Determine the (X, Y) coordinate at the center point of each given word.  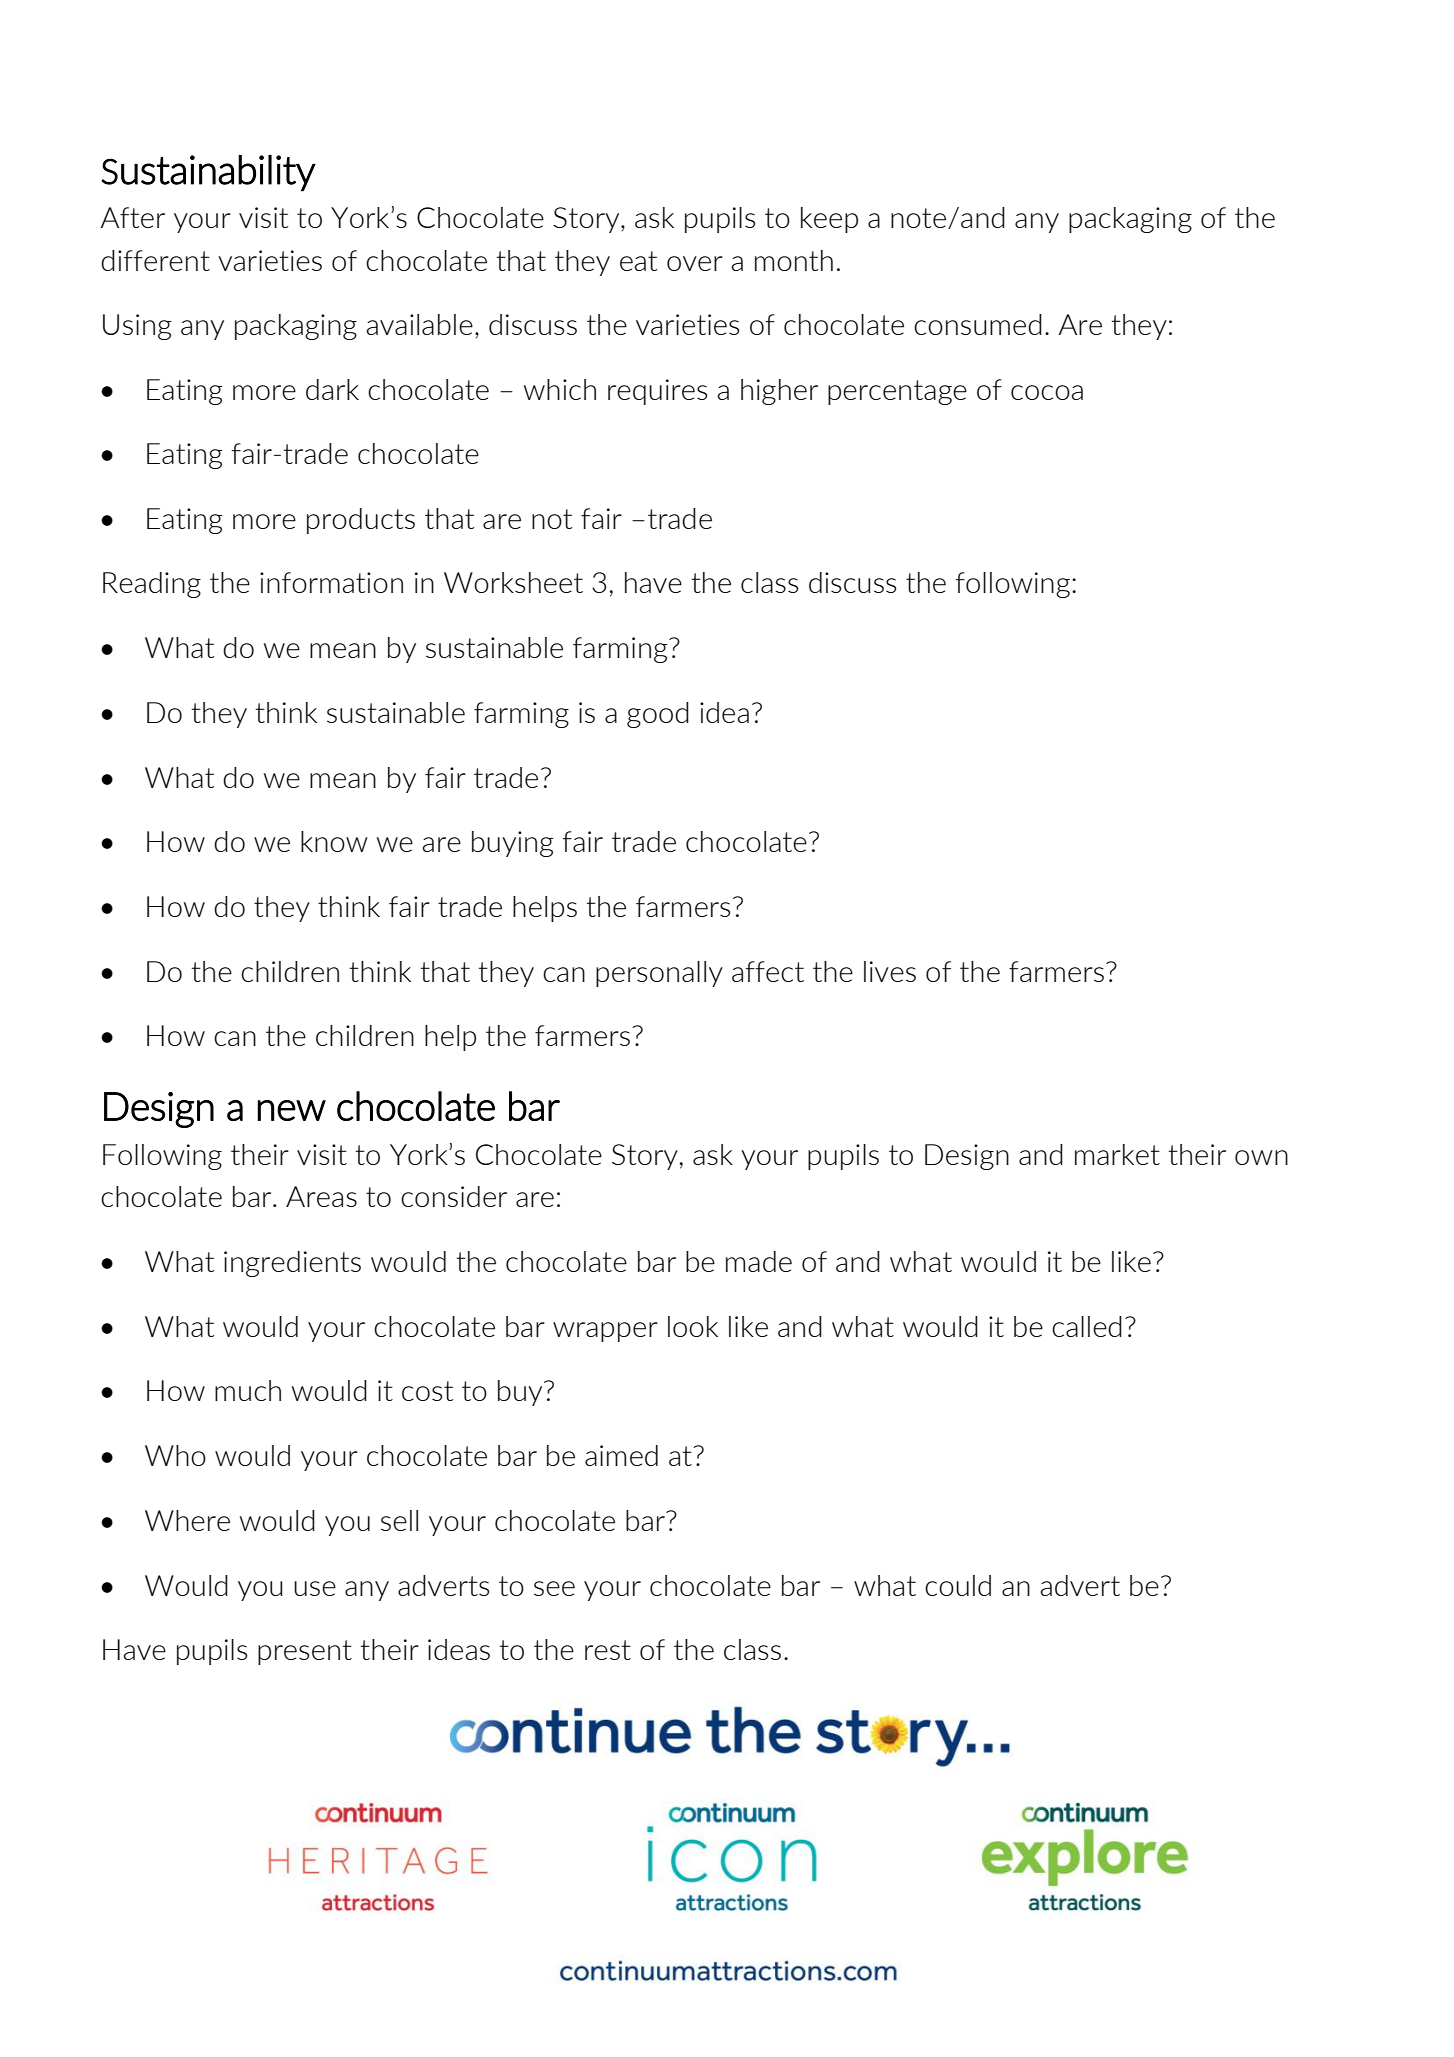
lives (890, 971)
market (1117, 1154)
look (693, 1326)
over (695, 263)
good (658, 715)
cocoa (1047, 392)
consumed (978, 324)
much (248, 1390)
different (155, 260)
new (291, 1110)
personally (659, 974)
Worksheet (513, 582)
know (334, 841)
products (361, 521)
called (1087, 1326)
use (315, 1588)
